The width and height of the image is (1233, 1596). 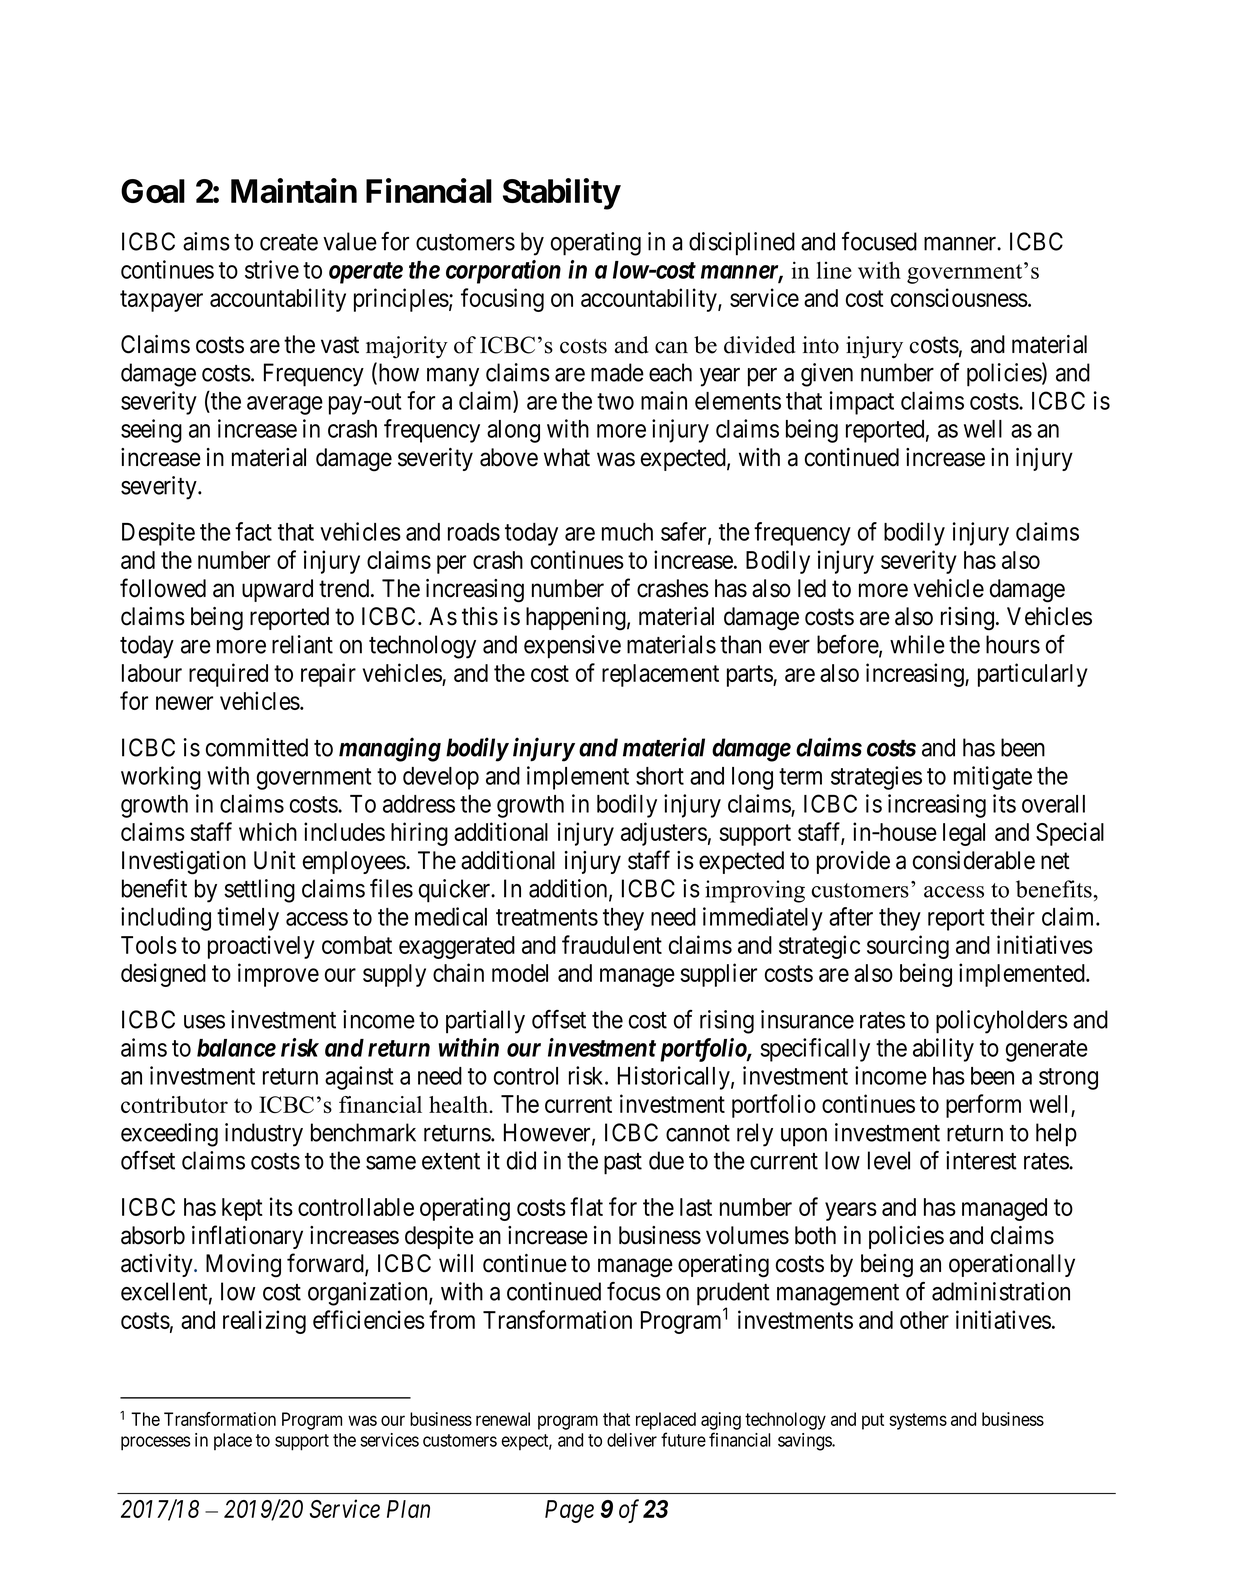 What do you see at coordinates (275, 860) in the image?
I see `Unit` at bounding box center [275, 860].
